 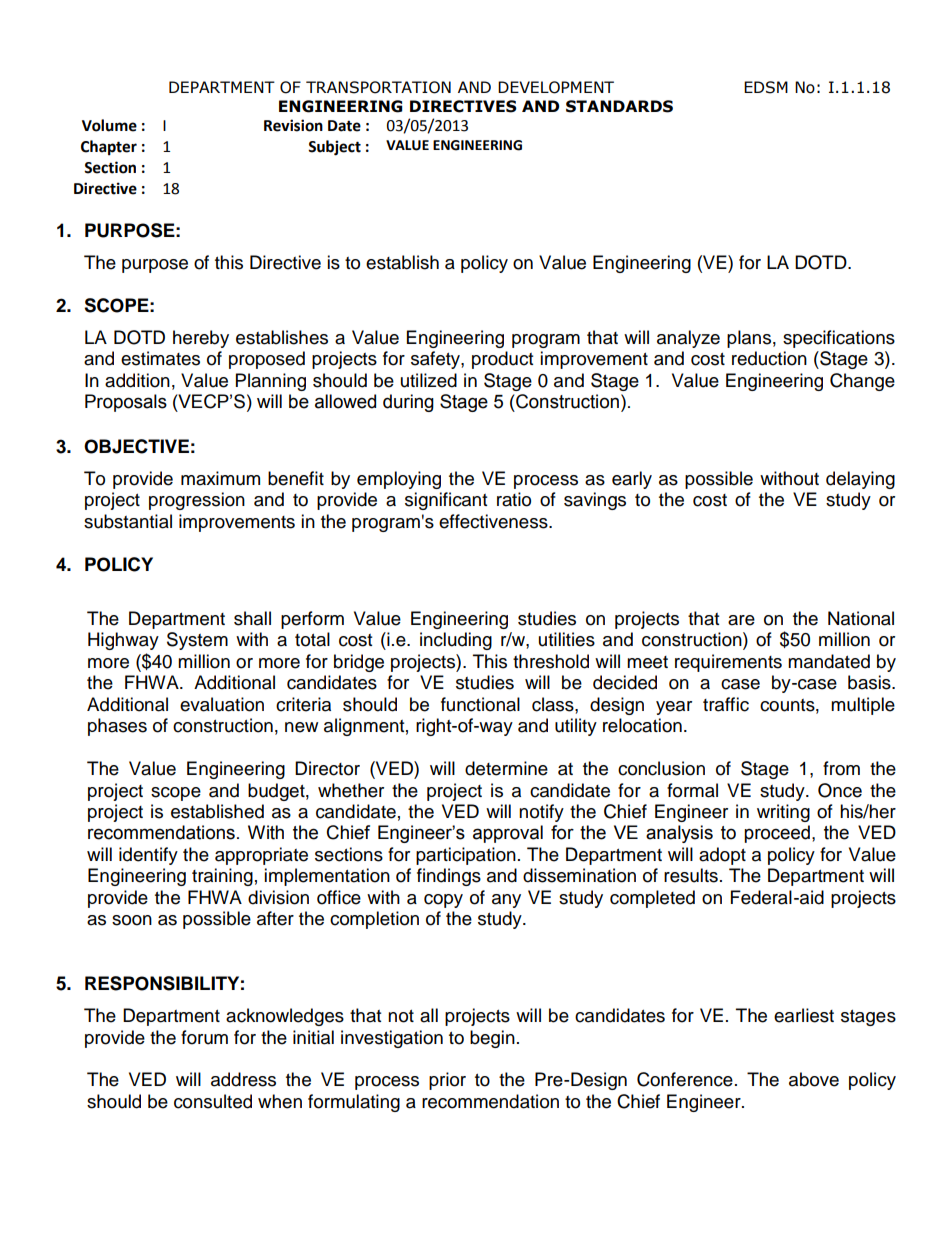 What do you see at coordinates (252, 618) in the screenshot?
I see `shall` at bounding box center [252, 618].
